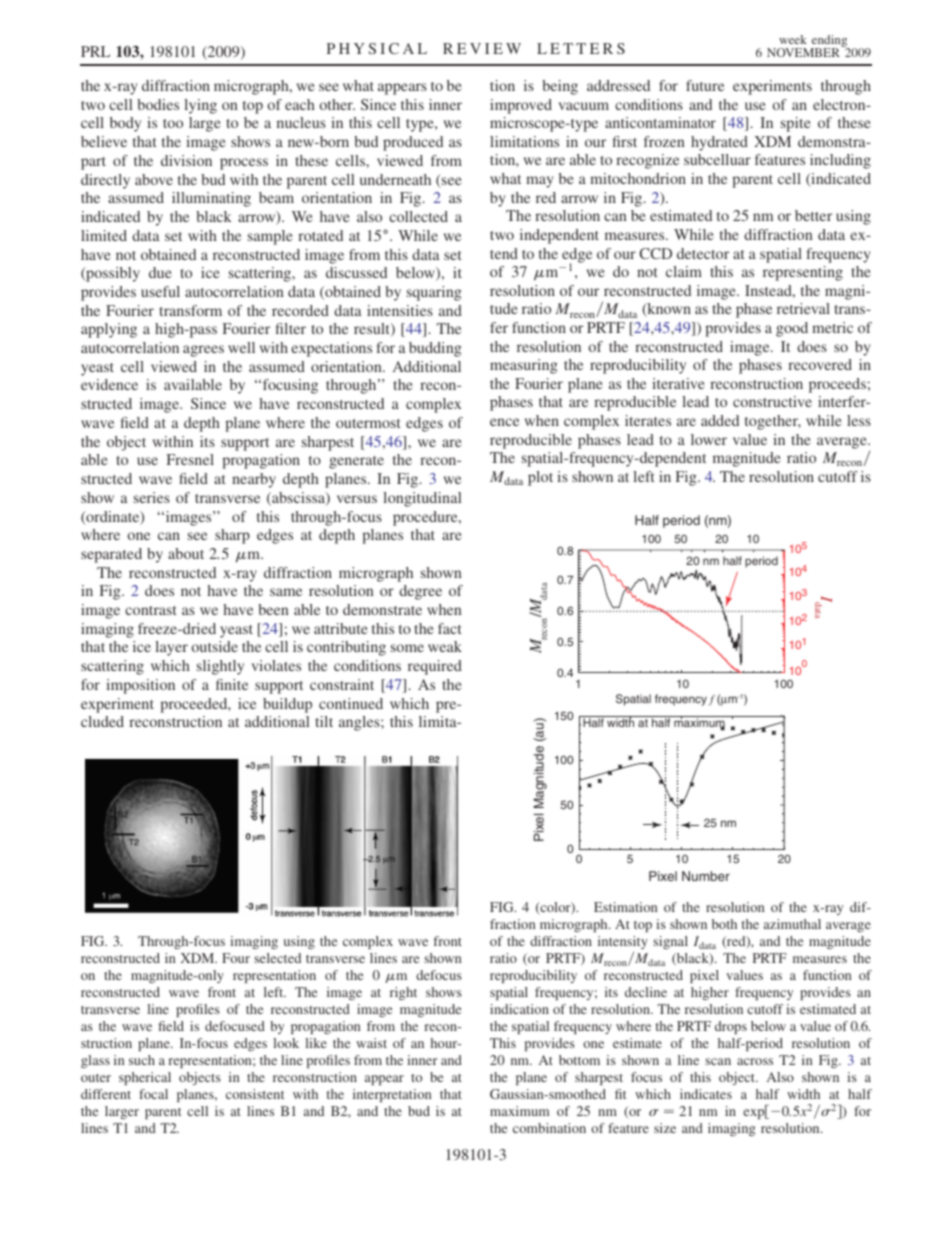 The height and width of the document is (1233, 952). Describe the element at coordinates (360, 723) in the document. I see `angles` at that location.
